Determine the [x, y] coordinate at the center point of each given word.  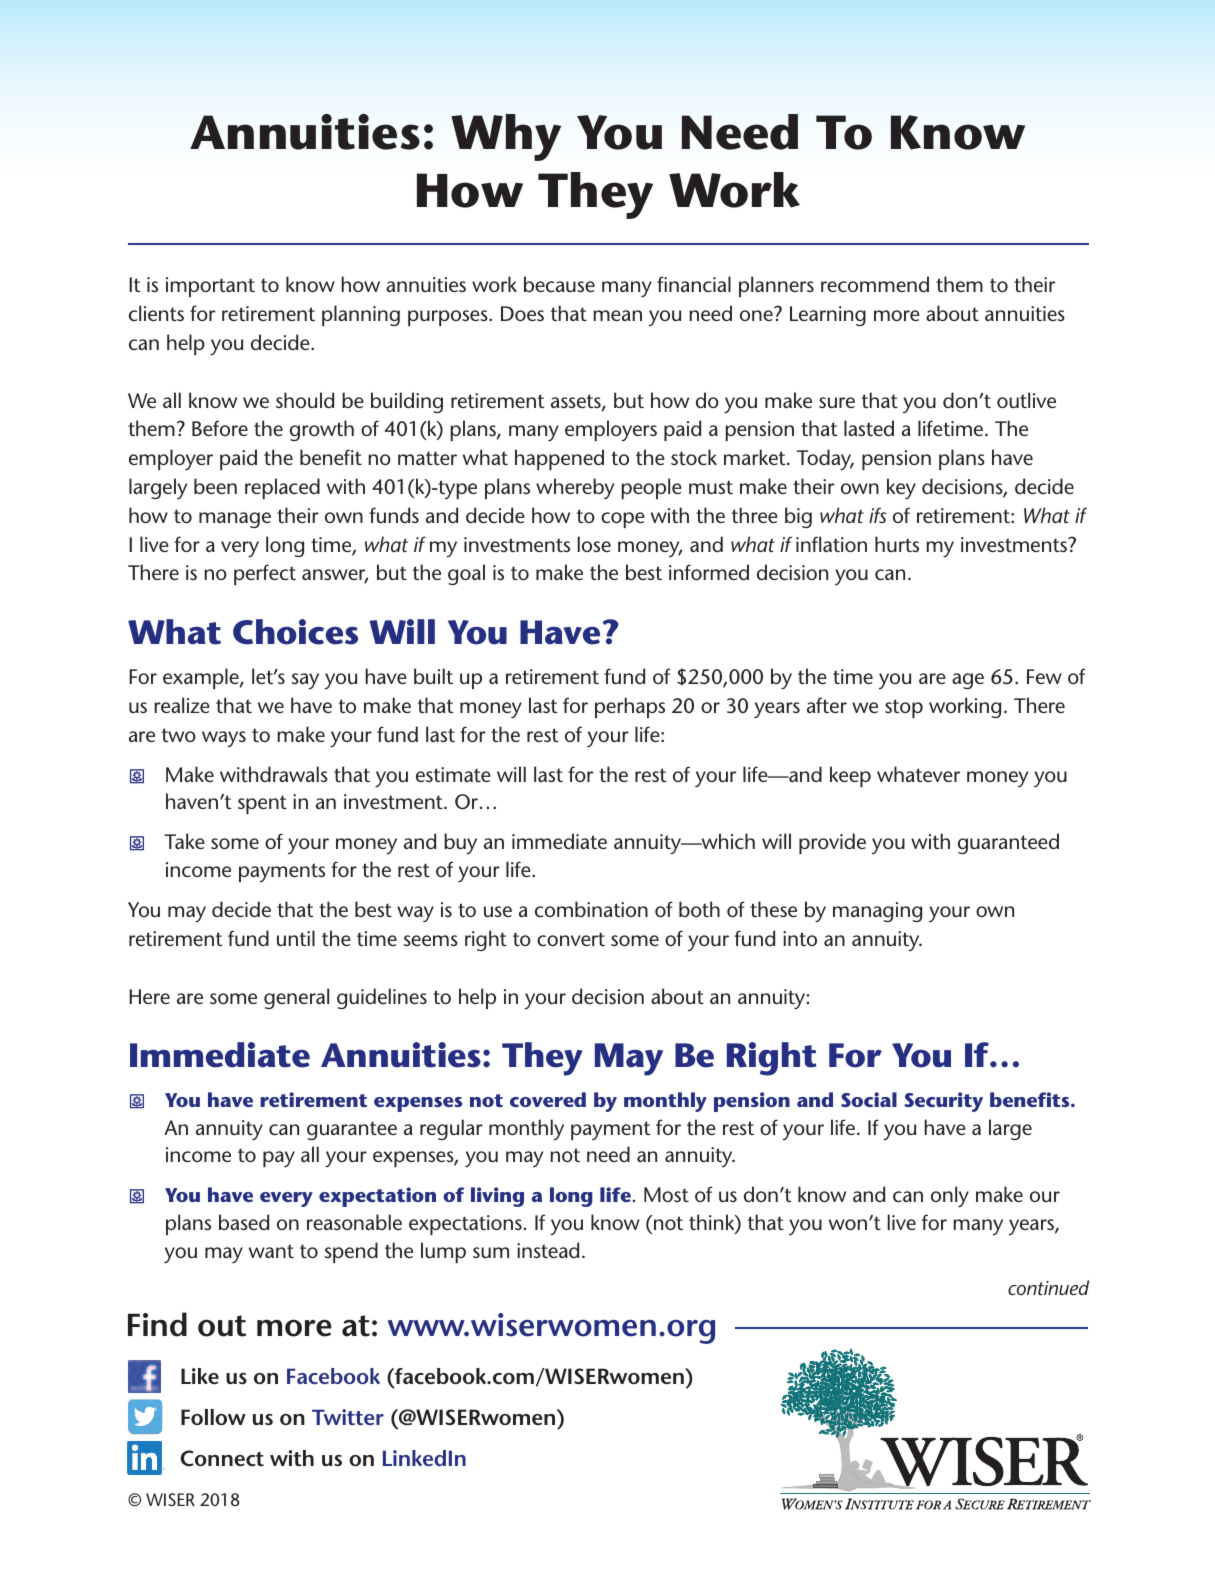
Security [943, 1102]
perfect [265, 574]
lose [594, 544]
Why [506, 137]
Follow [213, 1417]
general [296, 998]
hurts [897, 544]
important [210, 287]
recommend [875, 284]
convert [571, 939]
